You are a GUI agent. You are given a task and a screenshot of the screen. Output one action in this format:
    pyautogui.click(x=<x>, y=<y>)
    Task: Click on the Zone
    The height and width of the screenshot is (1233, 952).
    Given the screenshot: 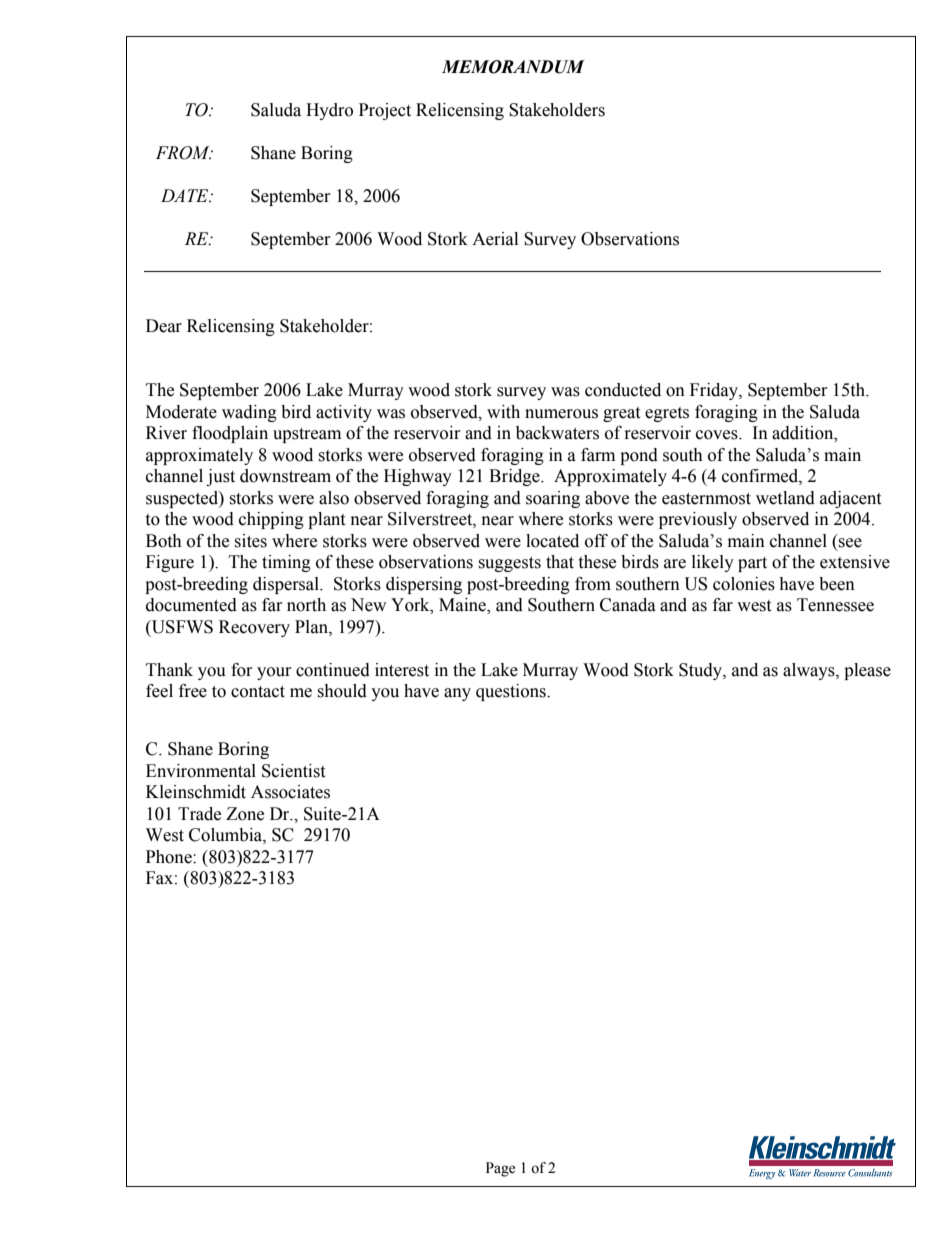 What is the action you would take?
    pyautogui.click(x=245, y=814)
